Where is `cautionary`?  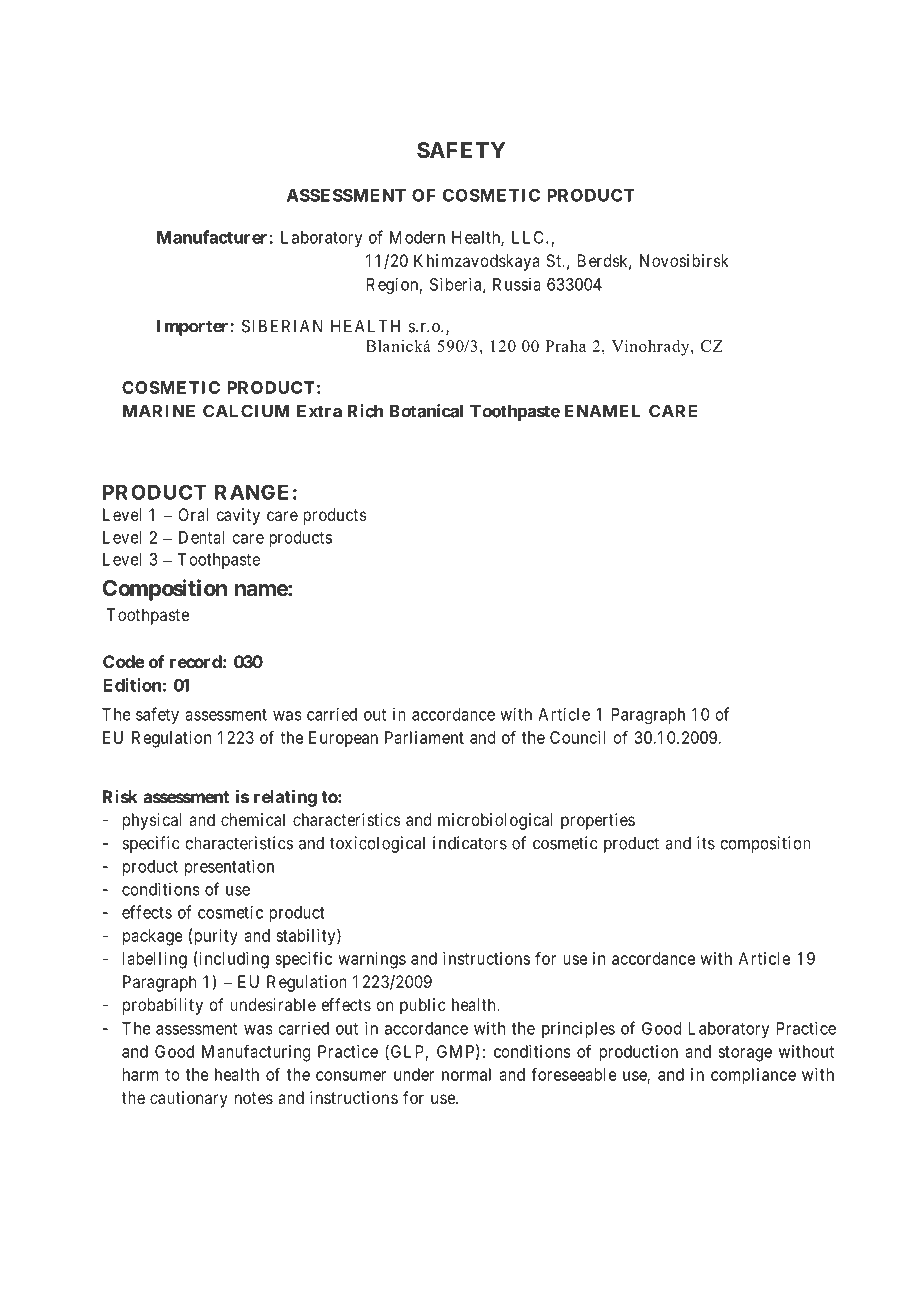 cautionary is located at coordinates (189, 1099).
